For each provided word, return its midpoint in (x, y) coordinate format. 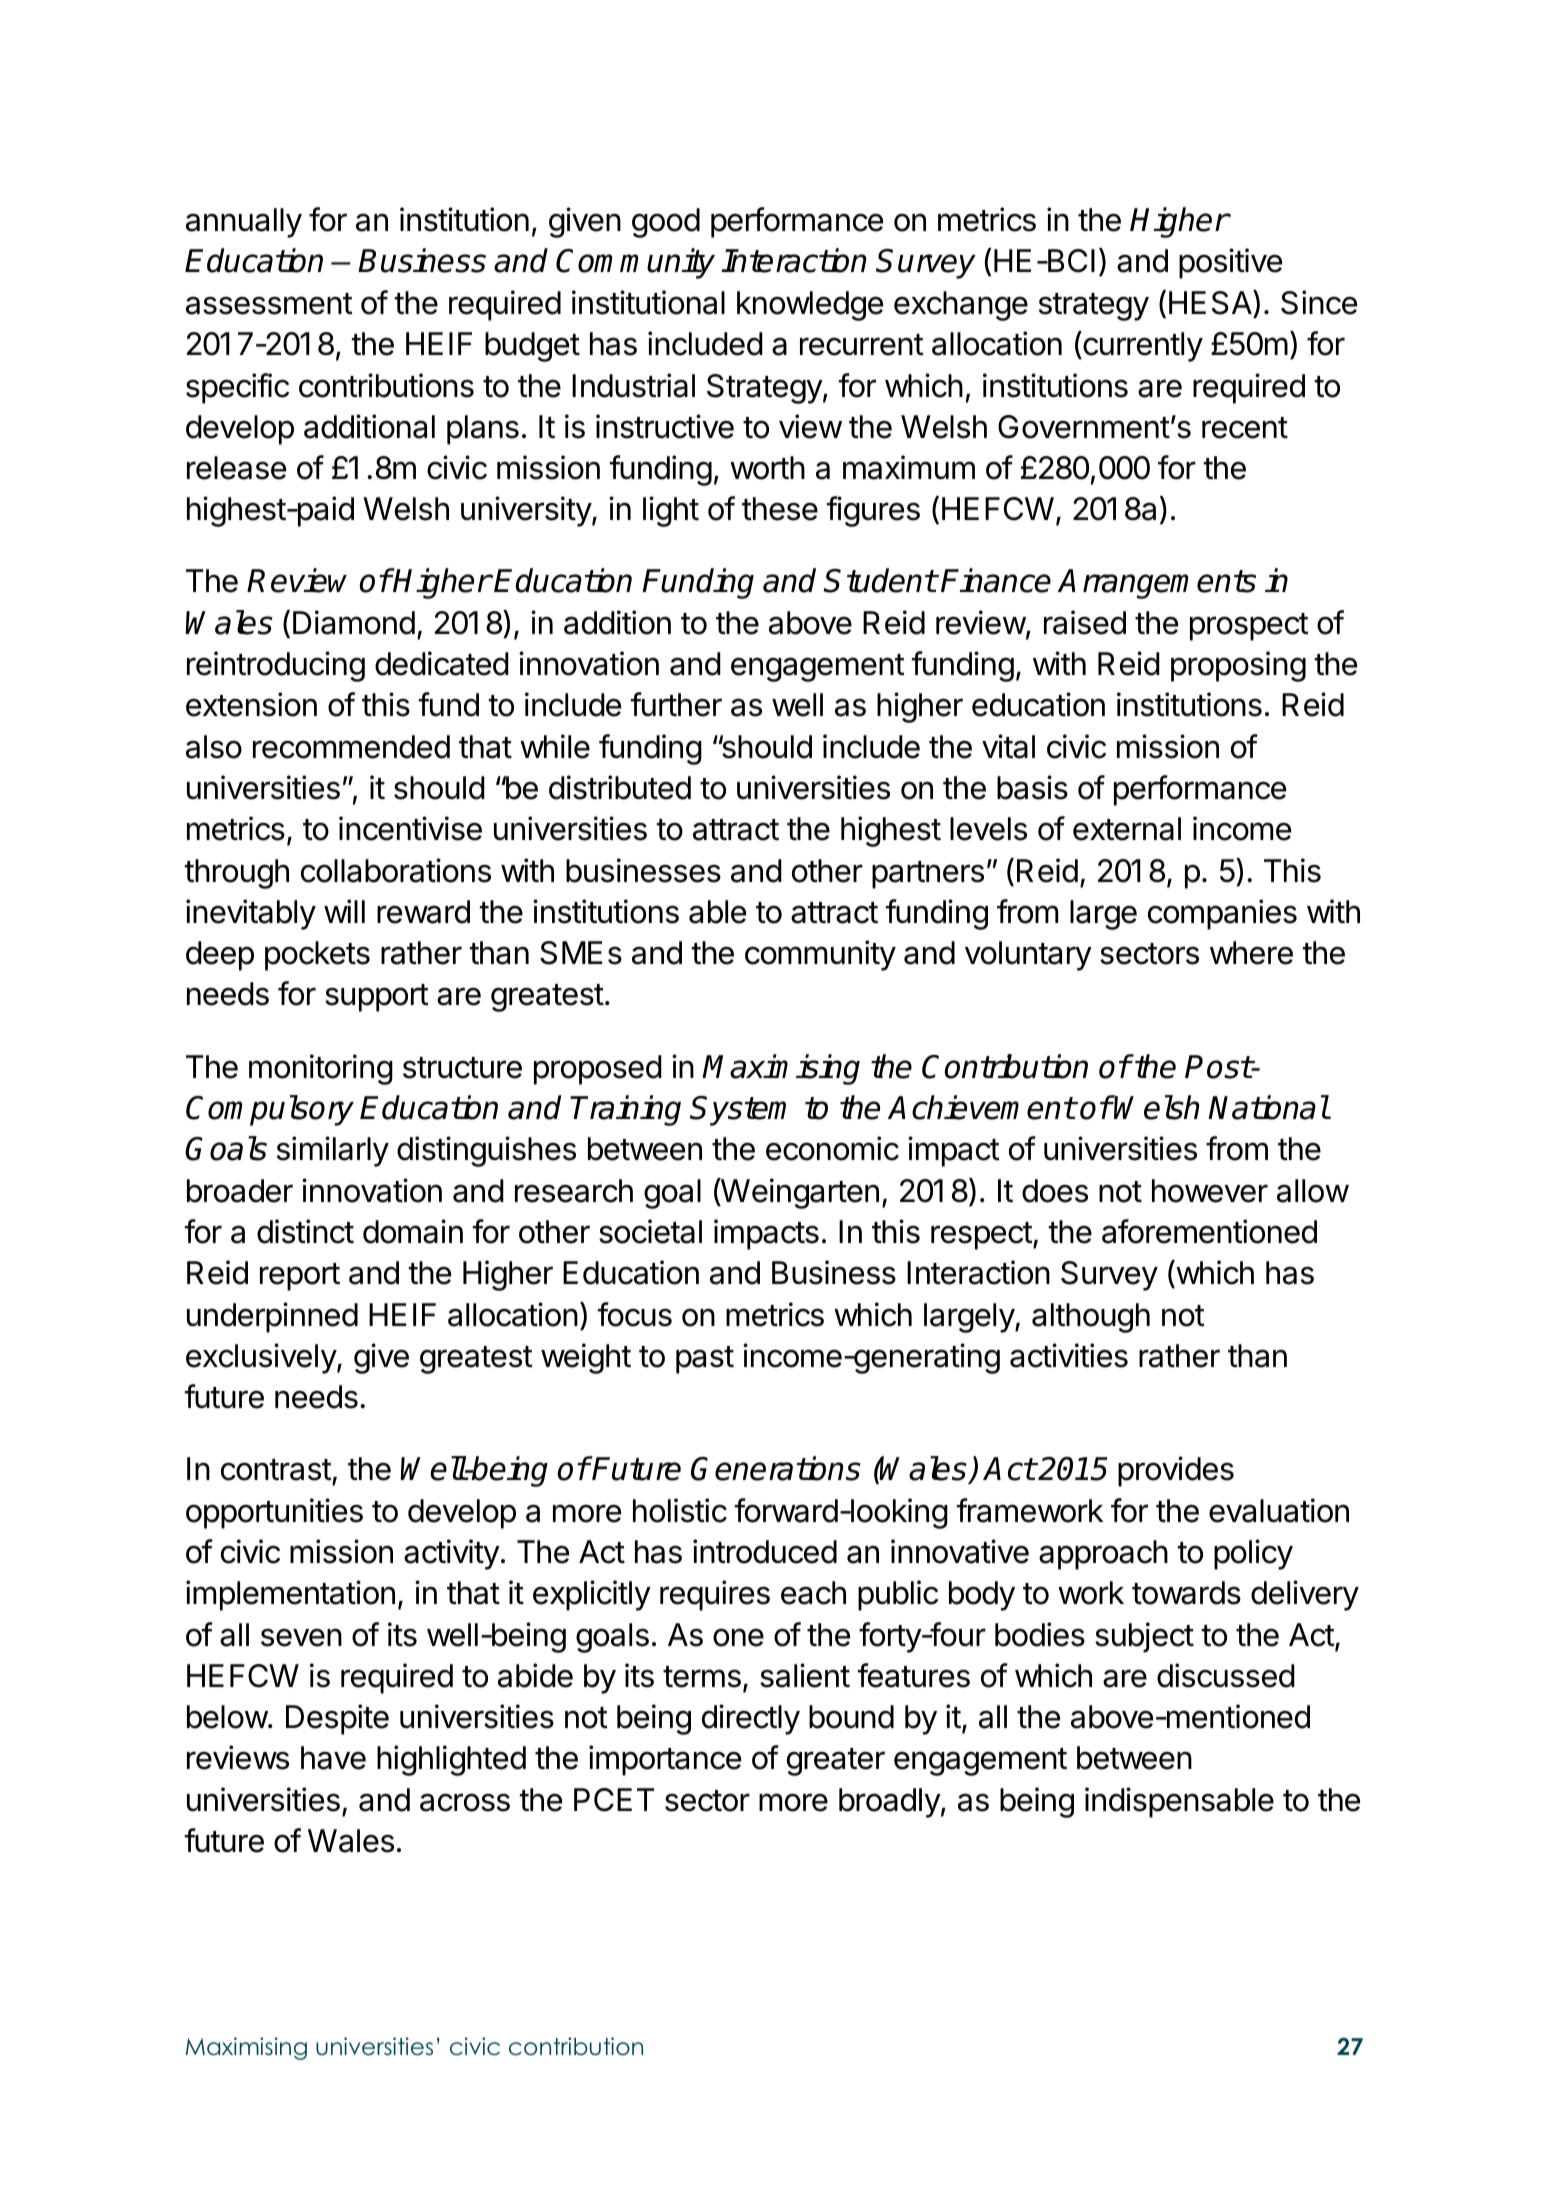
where (1251, 953)
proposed (598, 1070)
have (333, 1758)
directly (751, 1719)
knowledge (810, 306)
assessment (269, 304)
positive (1230, 263)
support (377, 998)
